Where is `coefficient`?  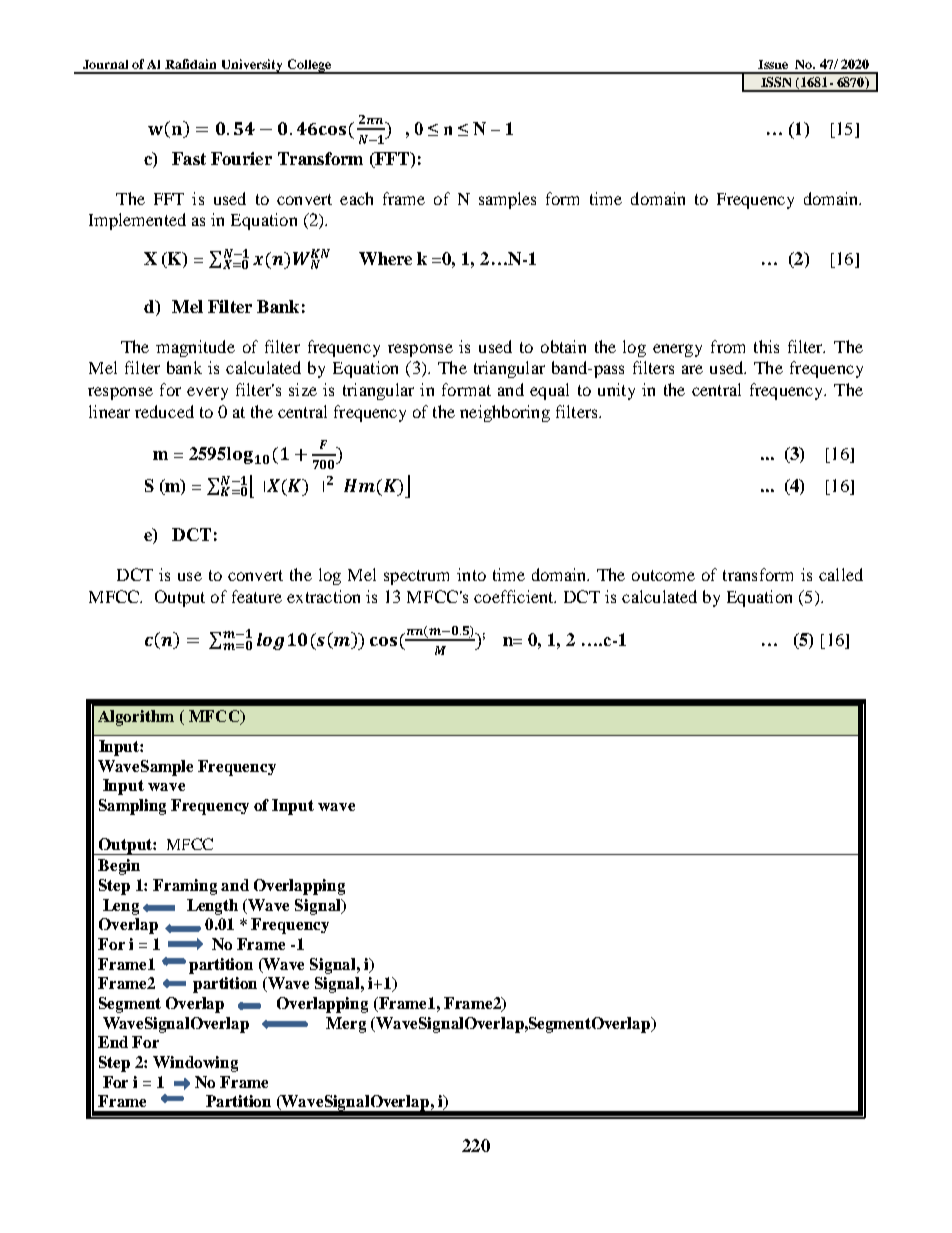 coefficient is located at coordinates (515, 596).
